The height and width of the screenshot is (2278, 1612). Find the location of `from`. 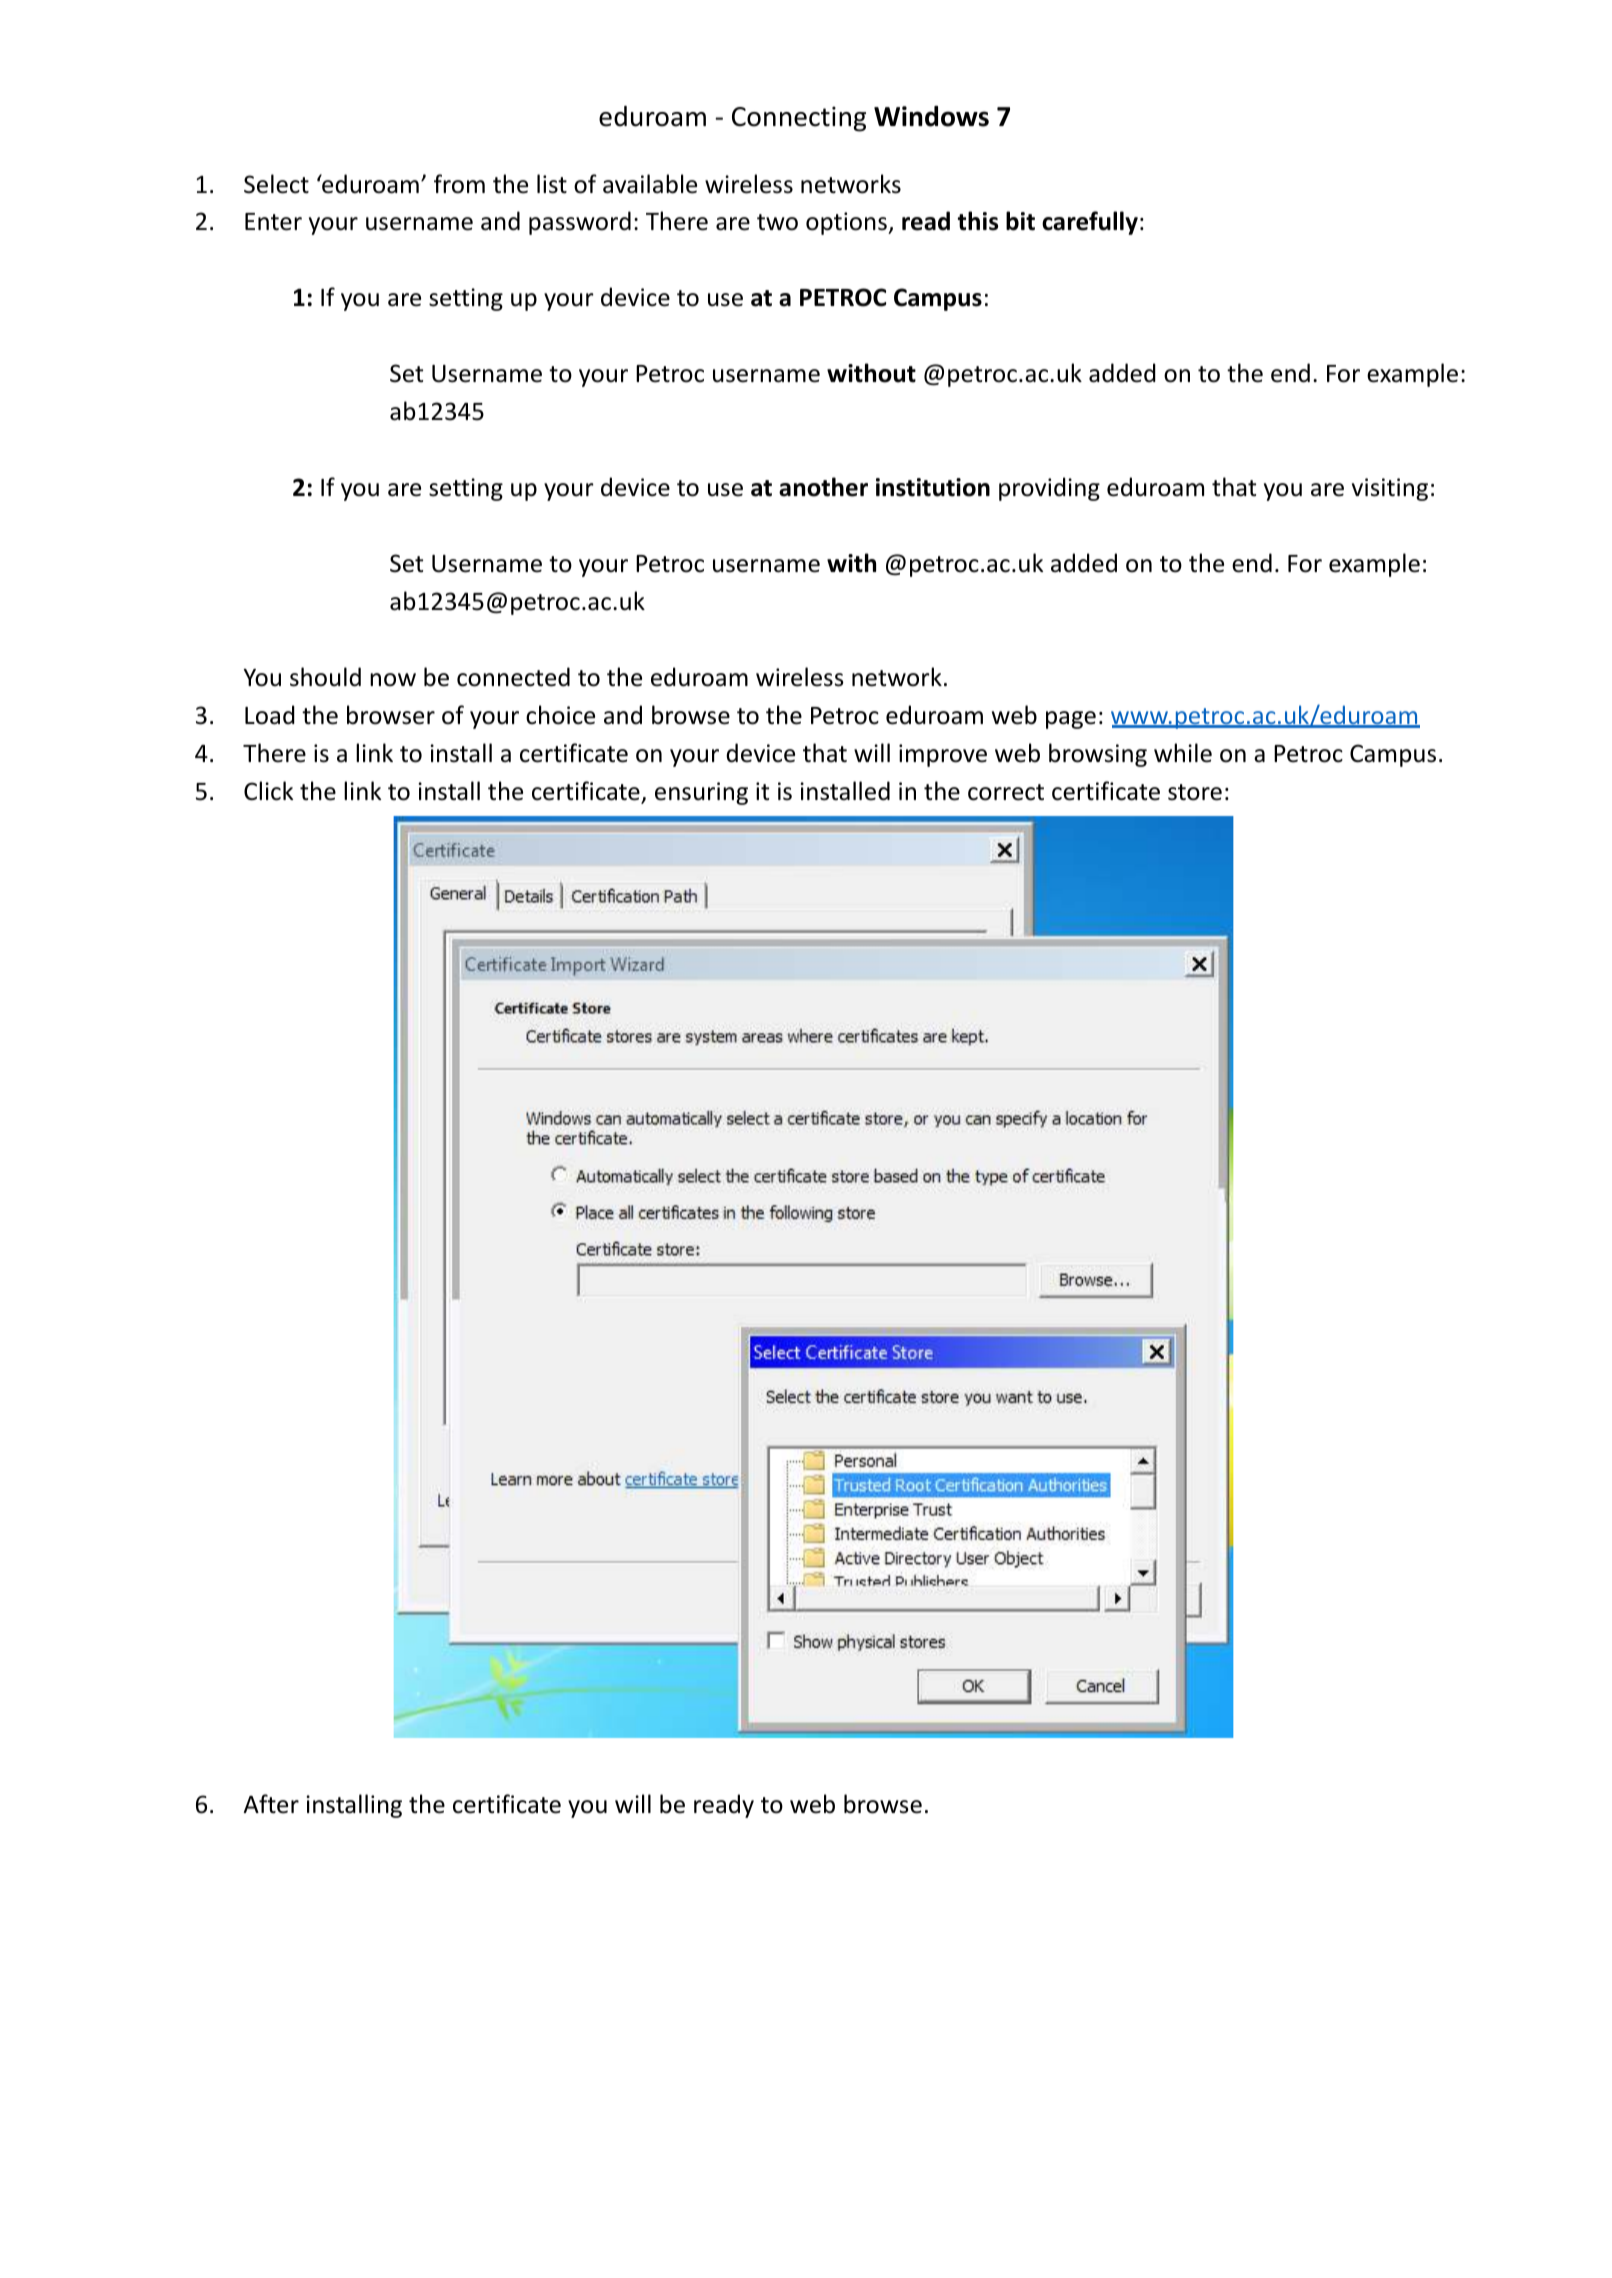

from is located at coordinates (459, 184).
